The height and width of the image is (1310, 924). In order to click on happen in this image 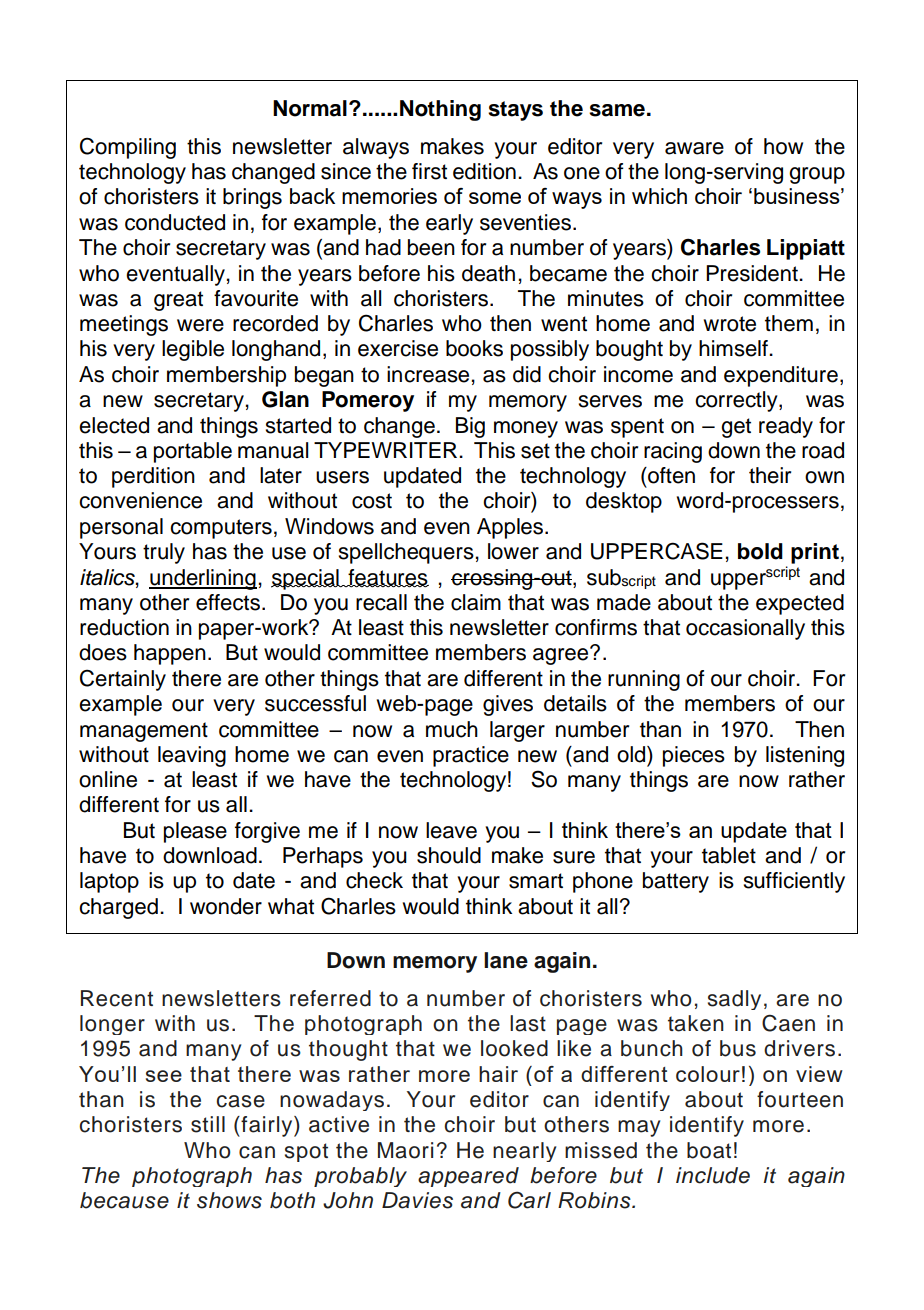, I will do `click(170, 654)`.
